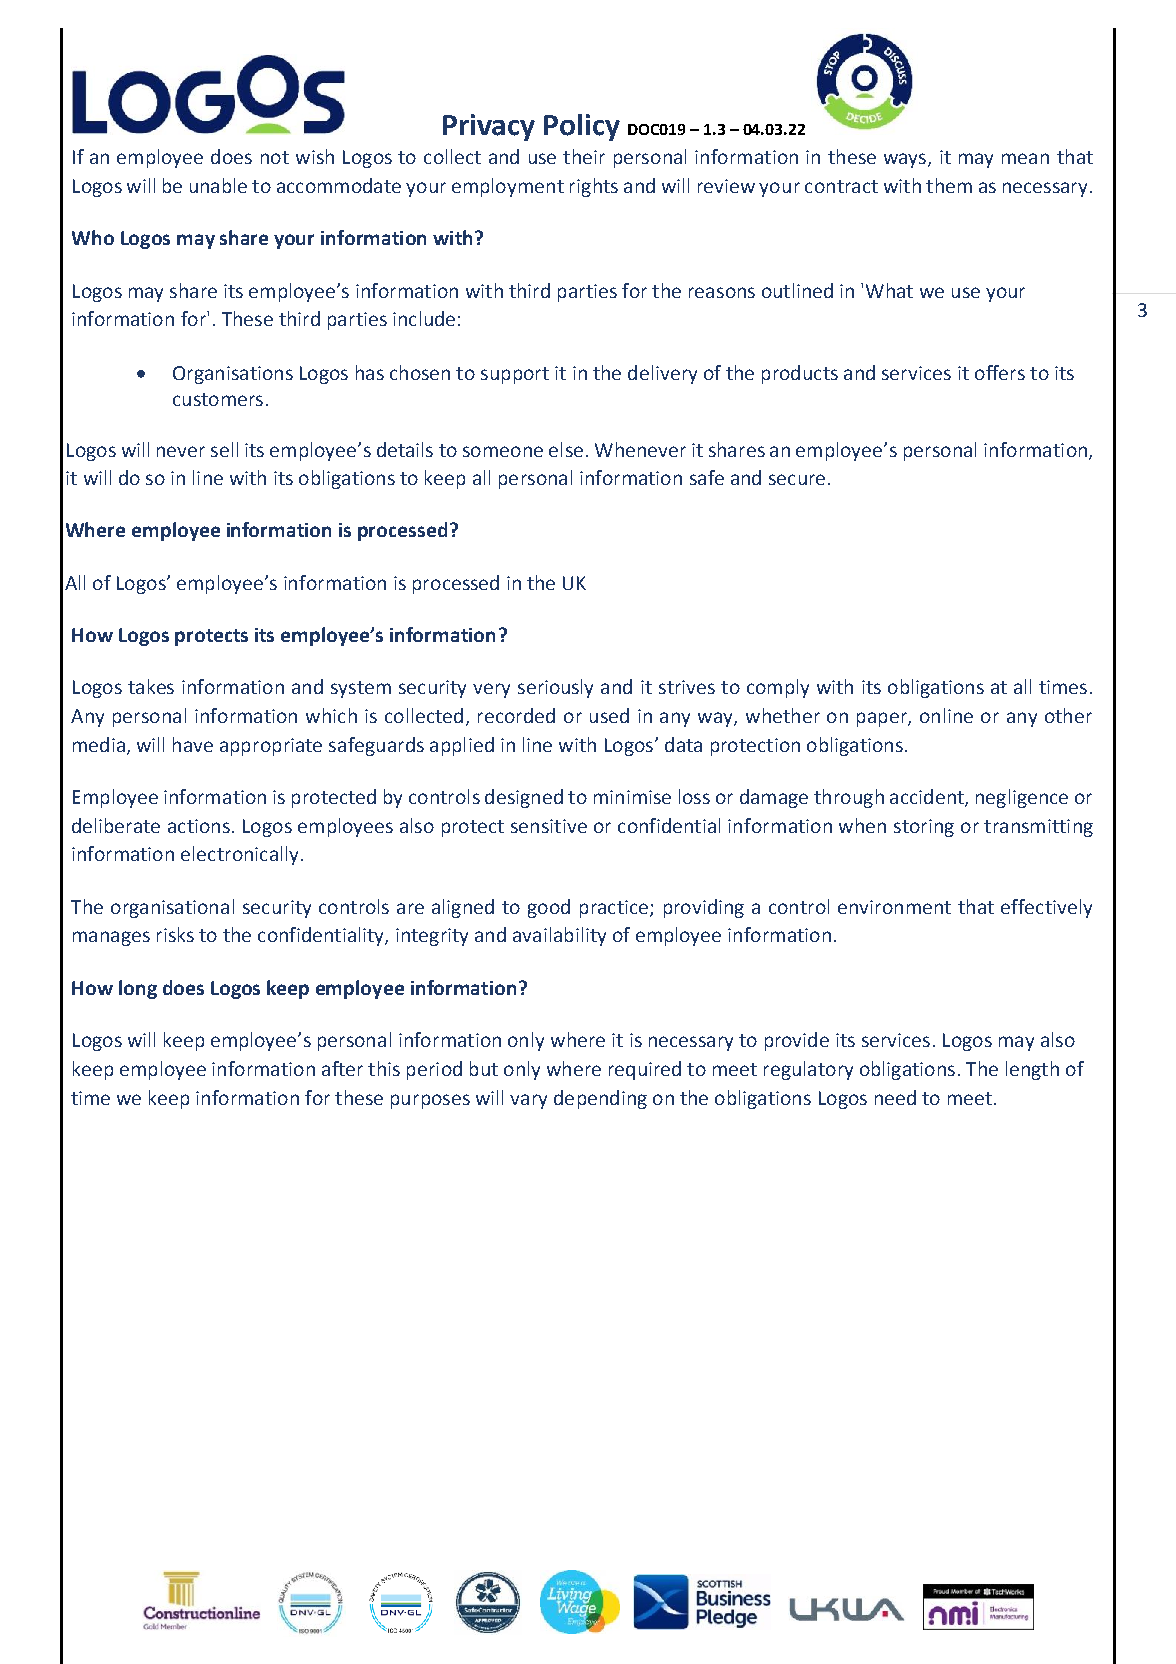 The width and height of the screenshot is (1176, 1664). Describe the element at coordinates (218, 399) in the screenshot. I see `customers` at that location.
